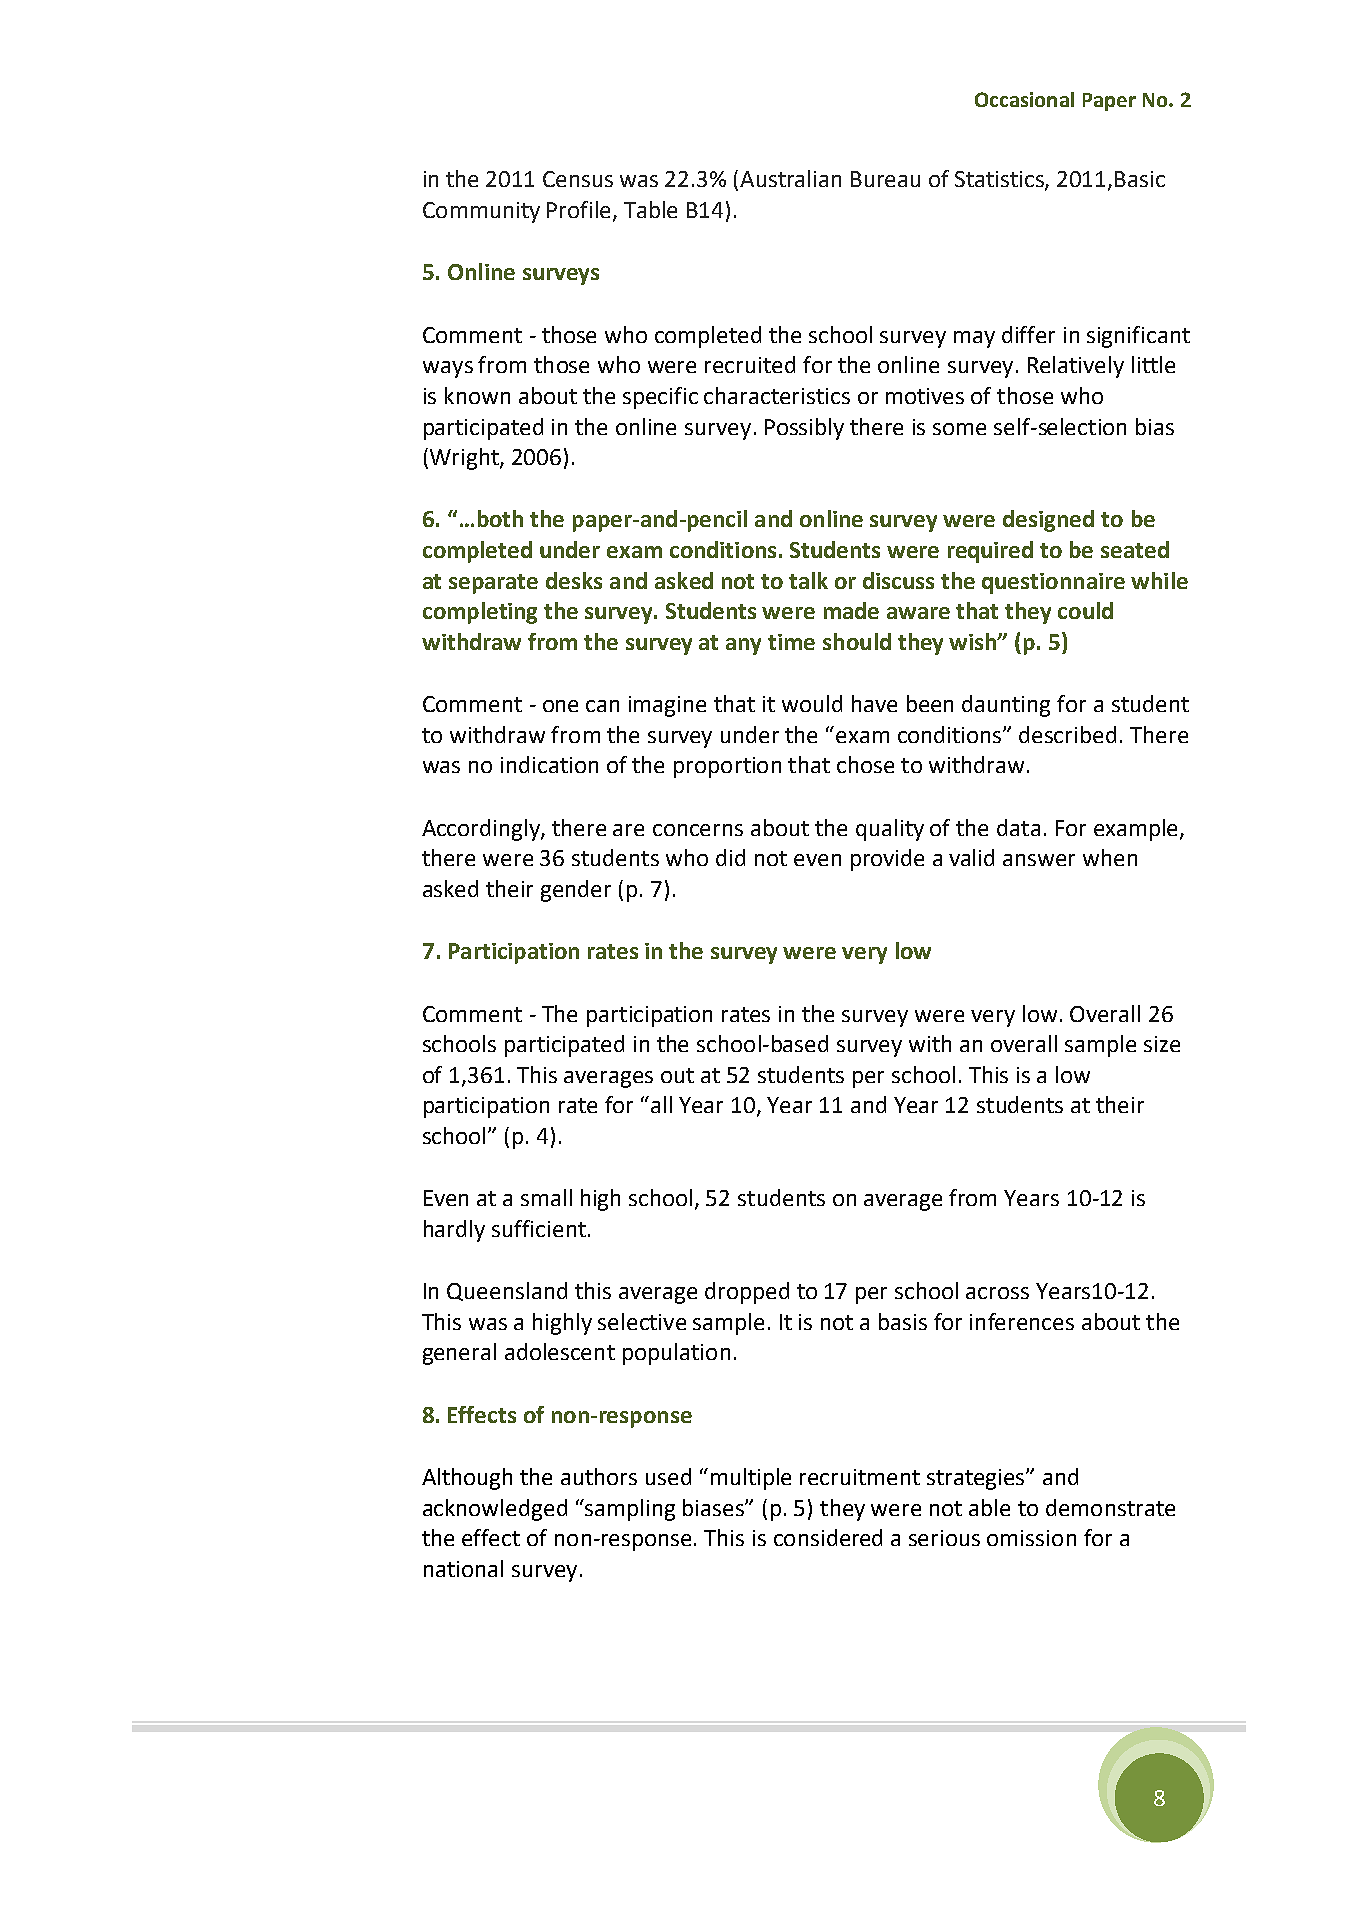 The image size is (1355, 1916). Describe the element at coordinates (730, 857) in the document. I see `did` at that location.
